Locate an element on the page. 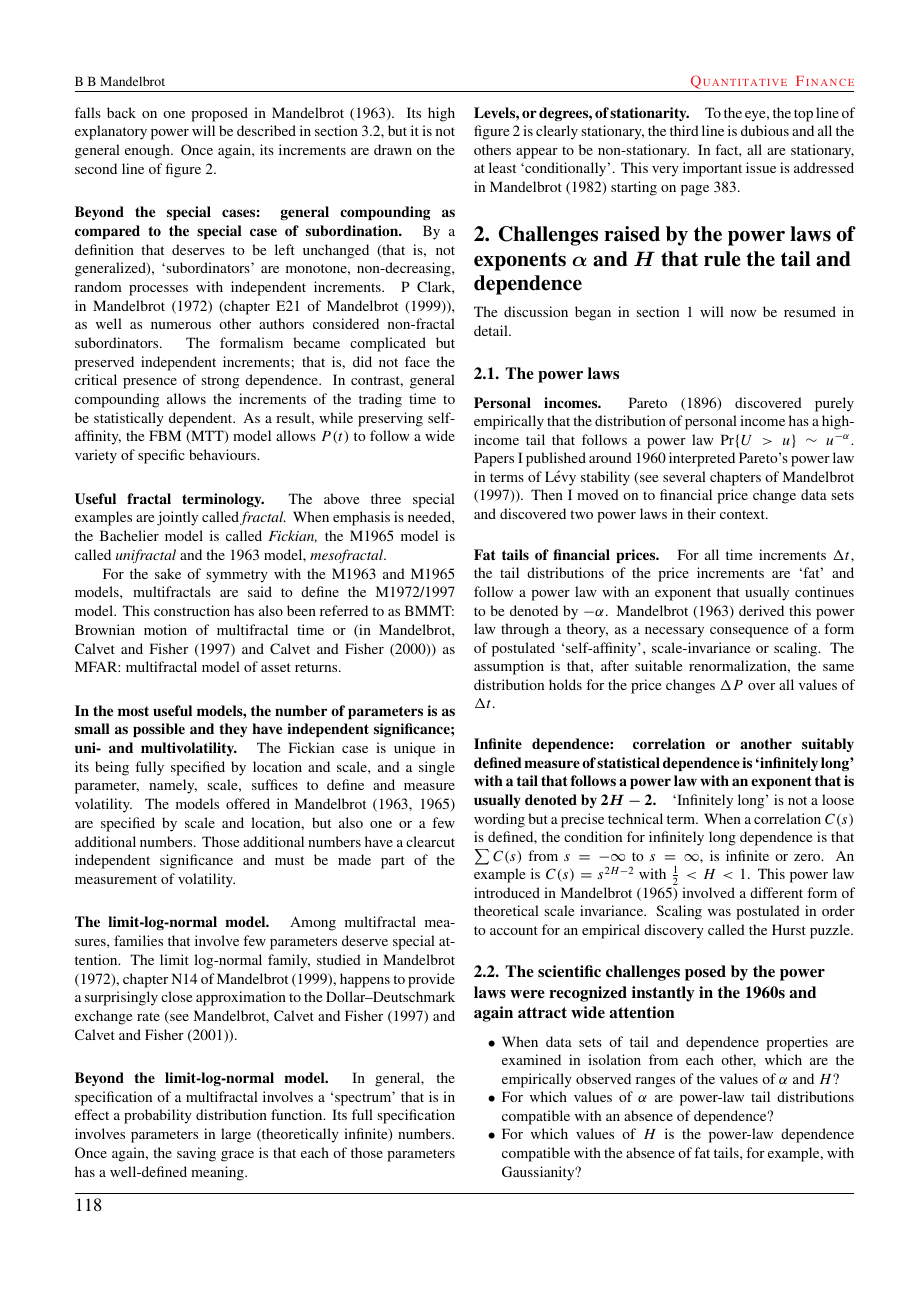  saving is located at coordinates (196, 1154).
